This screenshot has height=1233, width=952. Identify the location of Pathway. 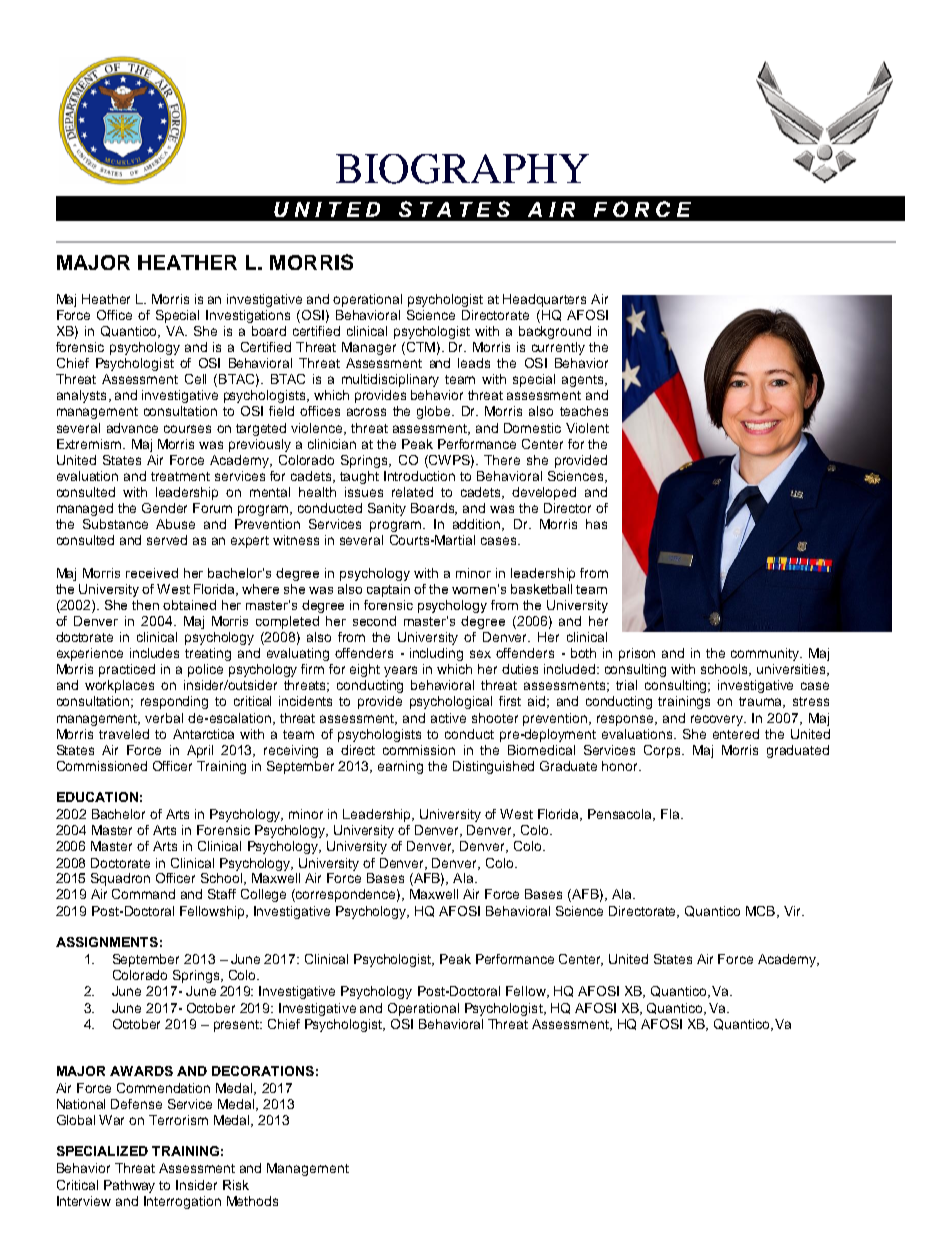
(129, 1186).
